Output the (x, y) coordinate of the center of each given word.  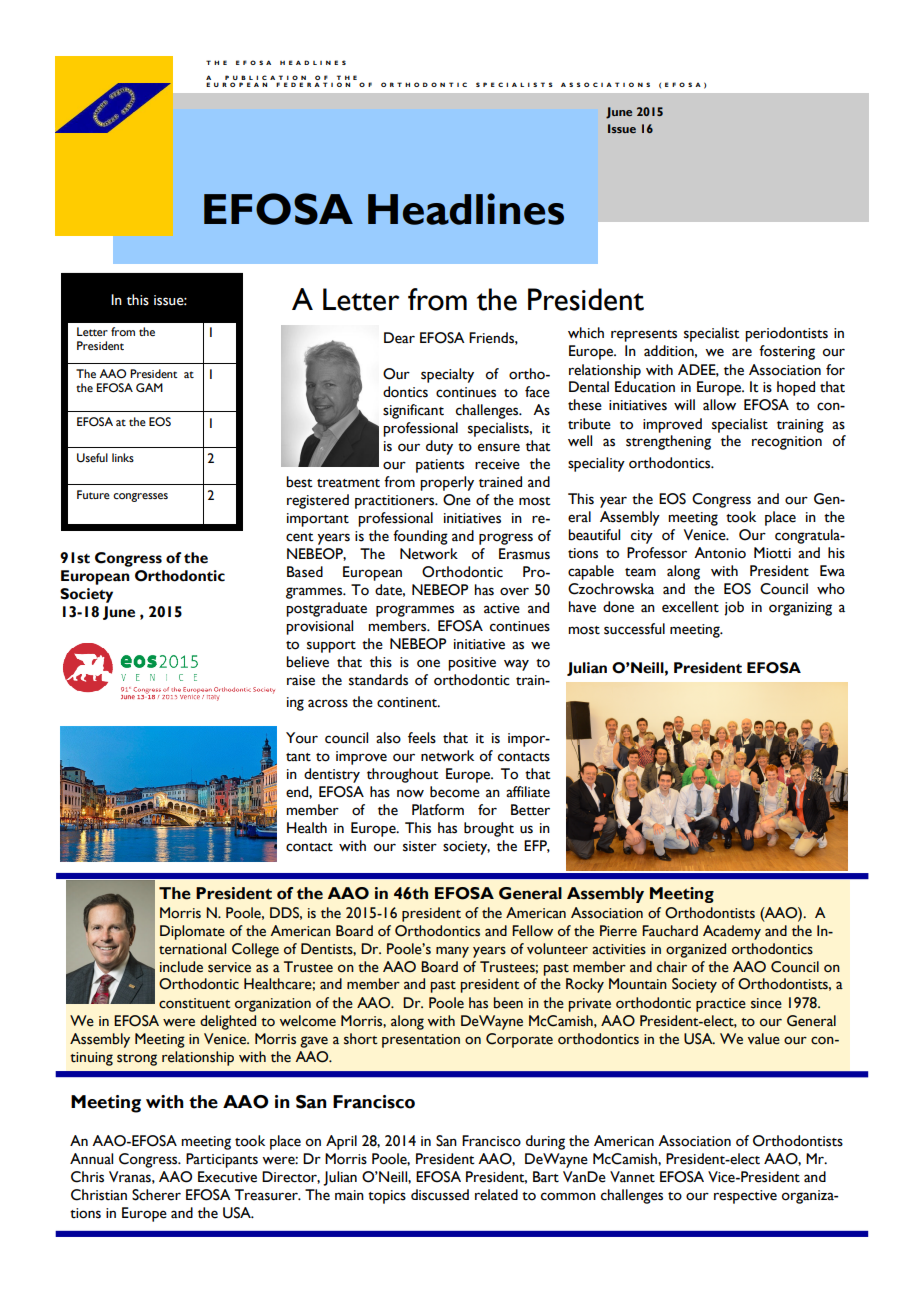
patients (440, 466)
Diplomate (192, 932)
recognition (787, 443)
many (452, 952)
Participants (222, 1160)
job (734, 608)
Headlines (466, 209)
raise (301, 680)
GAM (149, 387)
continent (408, 702)
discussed (440, 1195)
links (123, 457)
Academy (732, 932)
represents (644, 336)
